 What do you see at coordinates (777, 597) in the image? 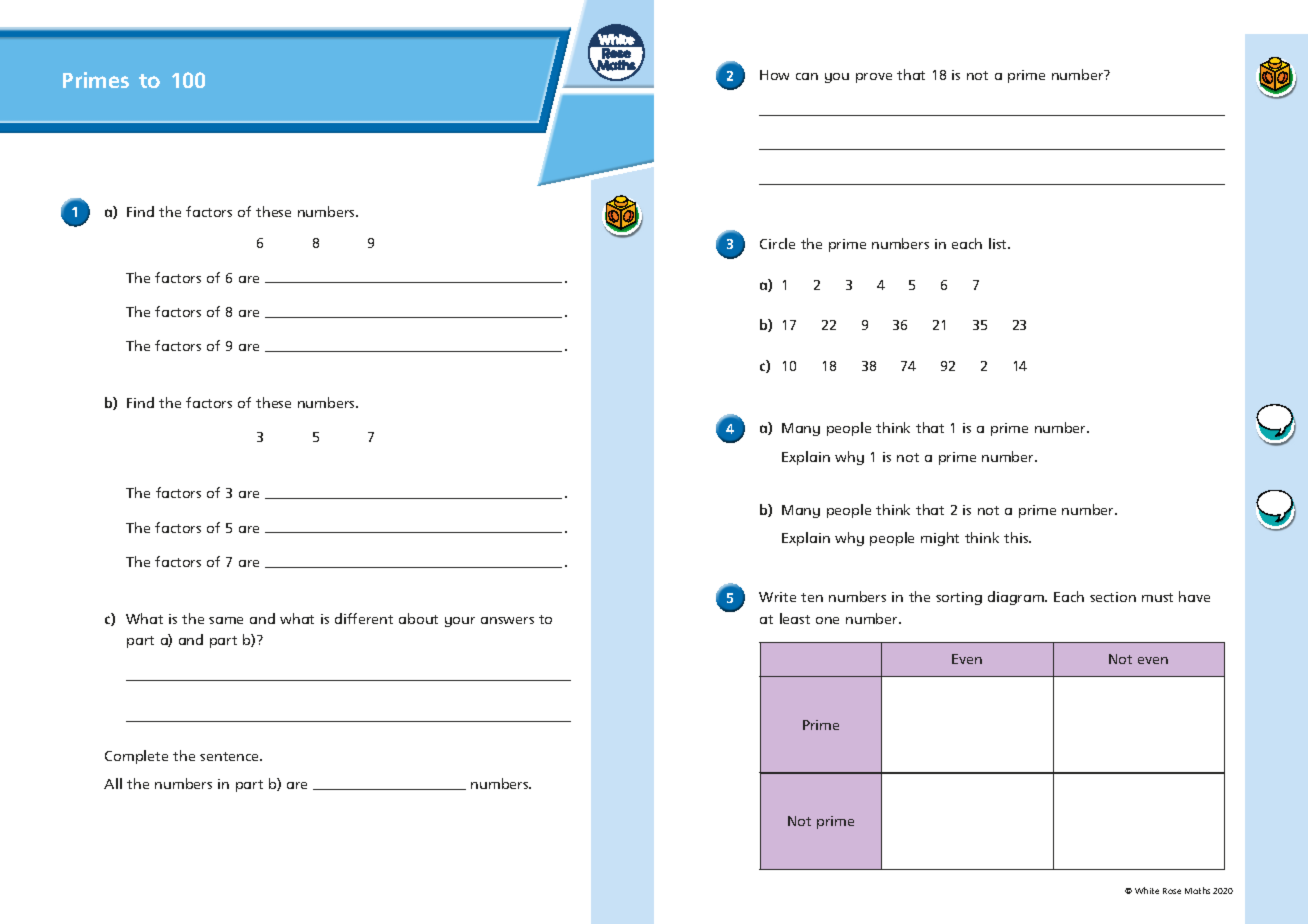
I see `Write` at bounding box center [777, 597].
